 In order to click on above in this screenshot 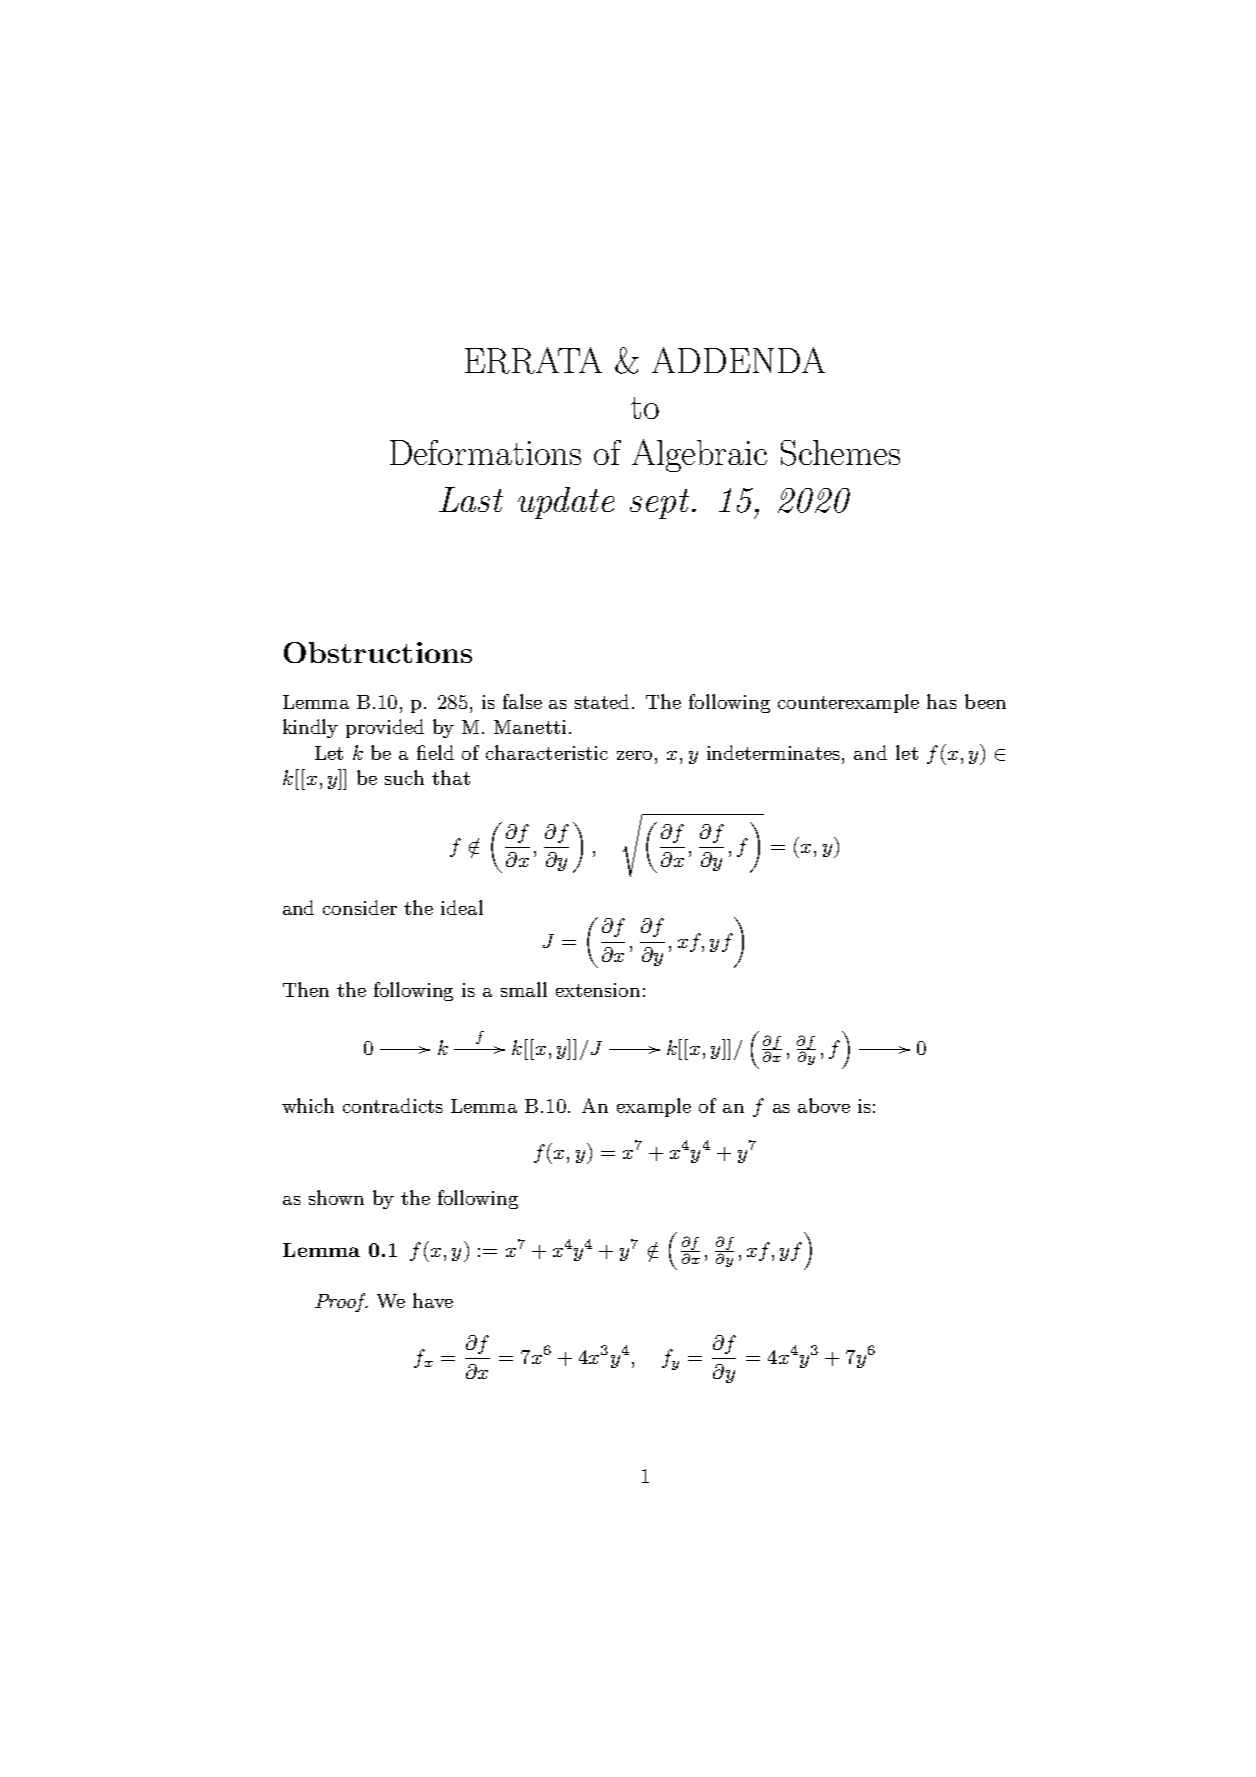, I will do `click(824, 1105)`.
